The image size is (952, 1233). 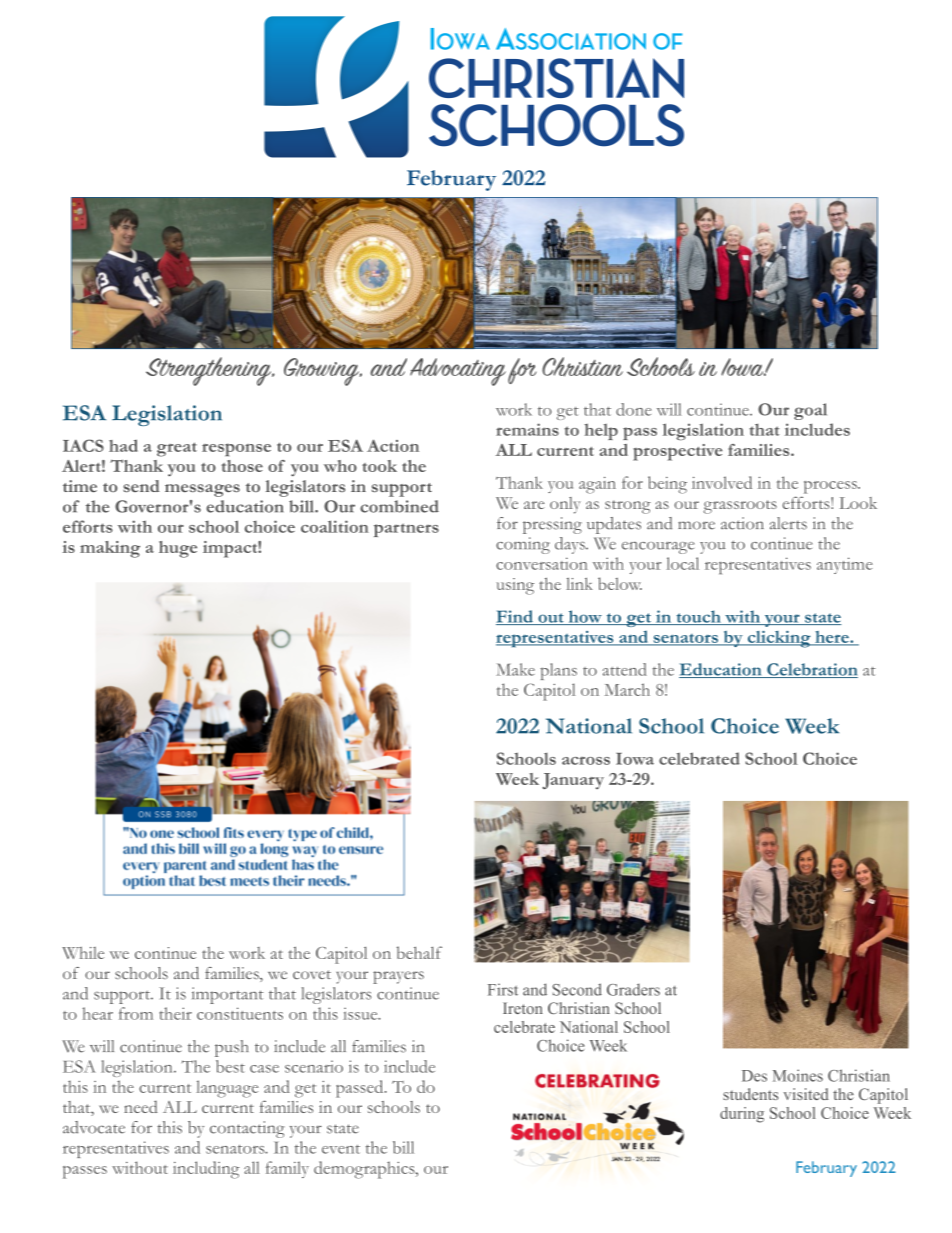 I want to click on goal, so click(x=810, y=411).
